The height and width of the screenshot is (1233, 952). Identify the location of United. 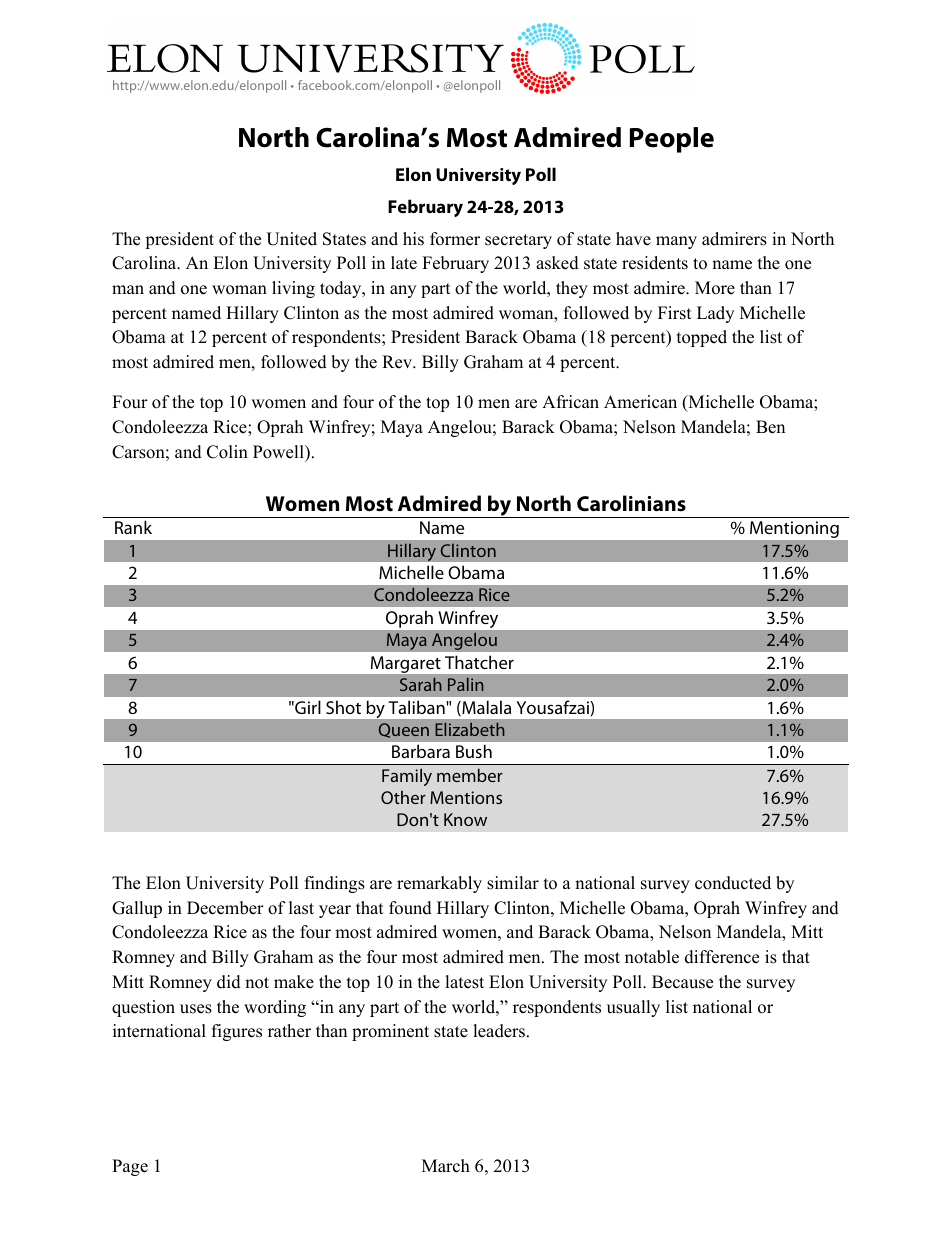
(291, 239).
